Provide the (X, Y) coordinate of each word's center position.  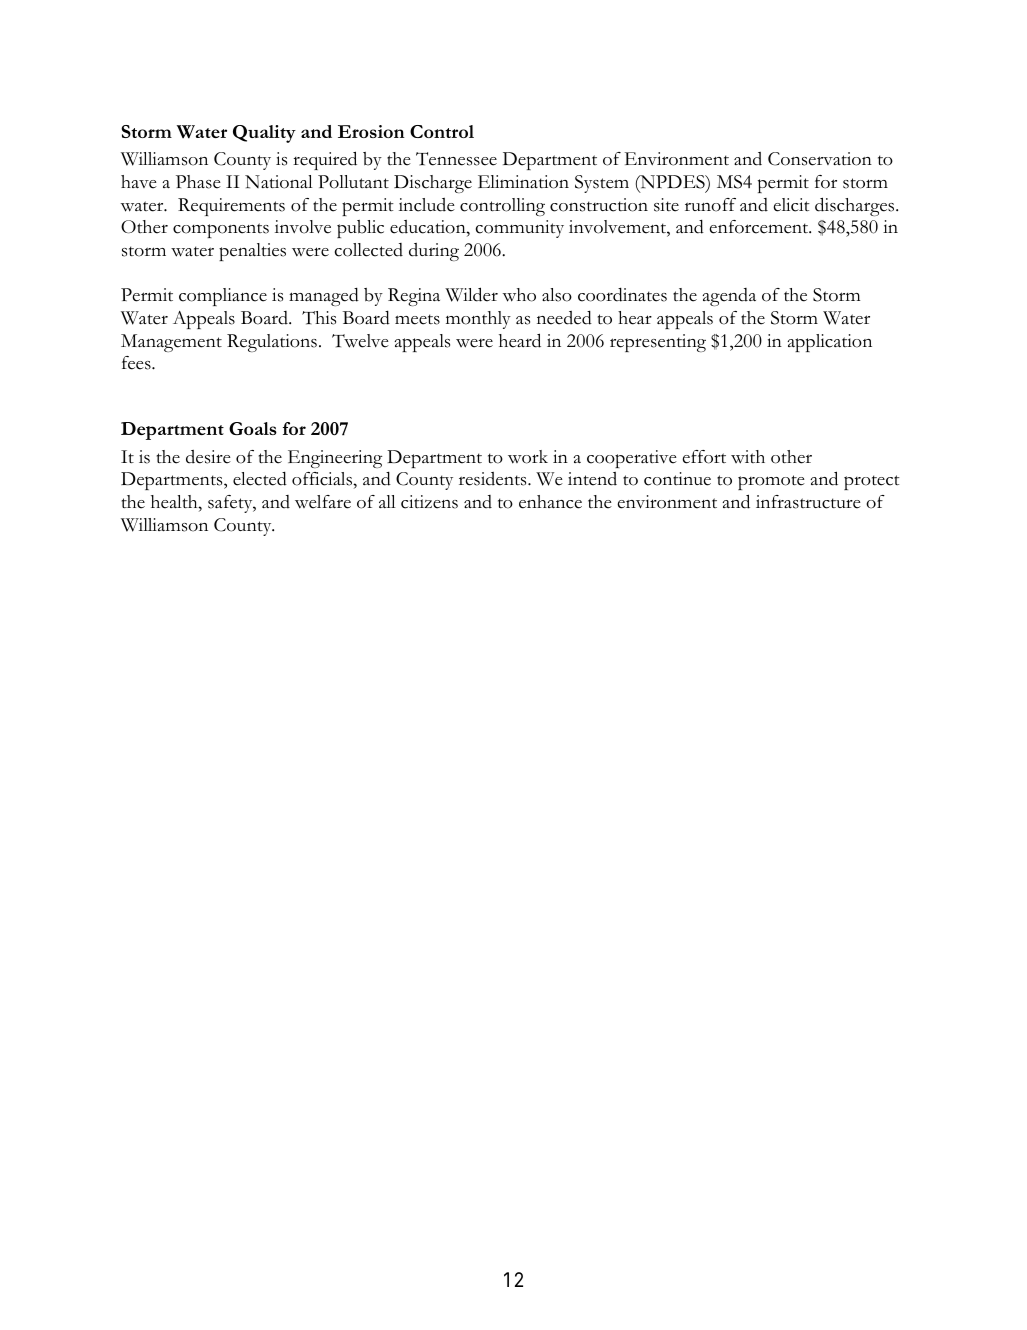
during (434, 252)
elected (260, 479)
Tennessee (456, 159)
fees (137, 363)
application (829, 343)
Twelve (360, 341)
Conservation (820, 159)
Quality (264, 134)
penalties (252, 252)
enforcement (760, 227)
